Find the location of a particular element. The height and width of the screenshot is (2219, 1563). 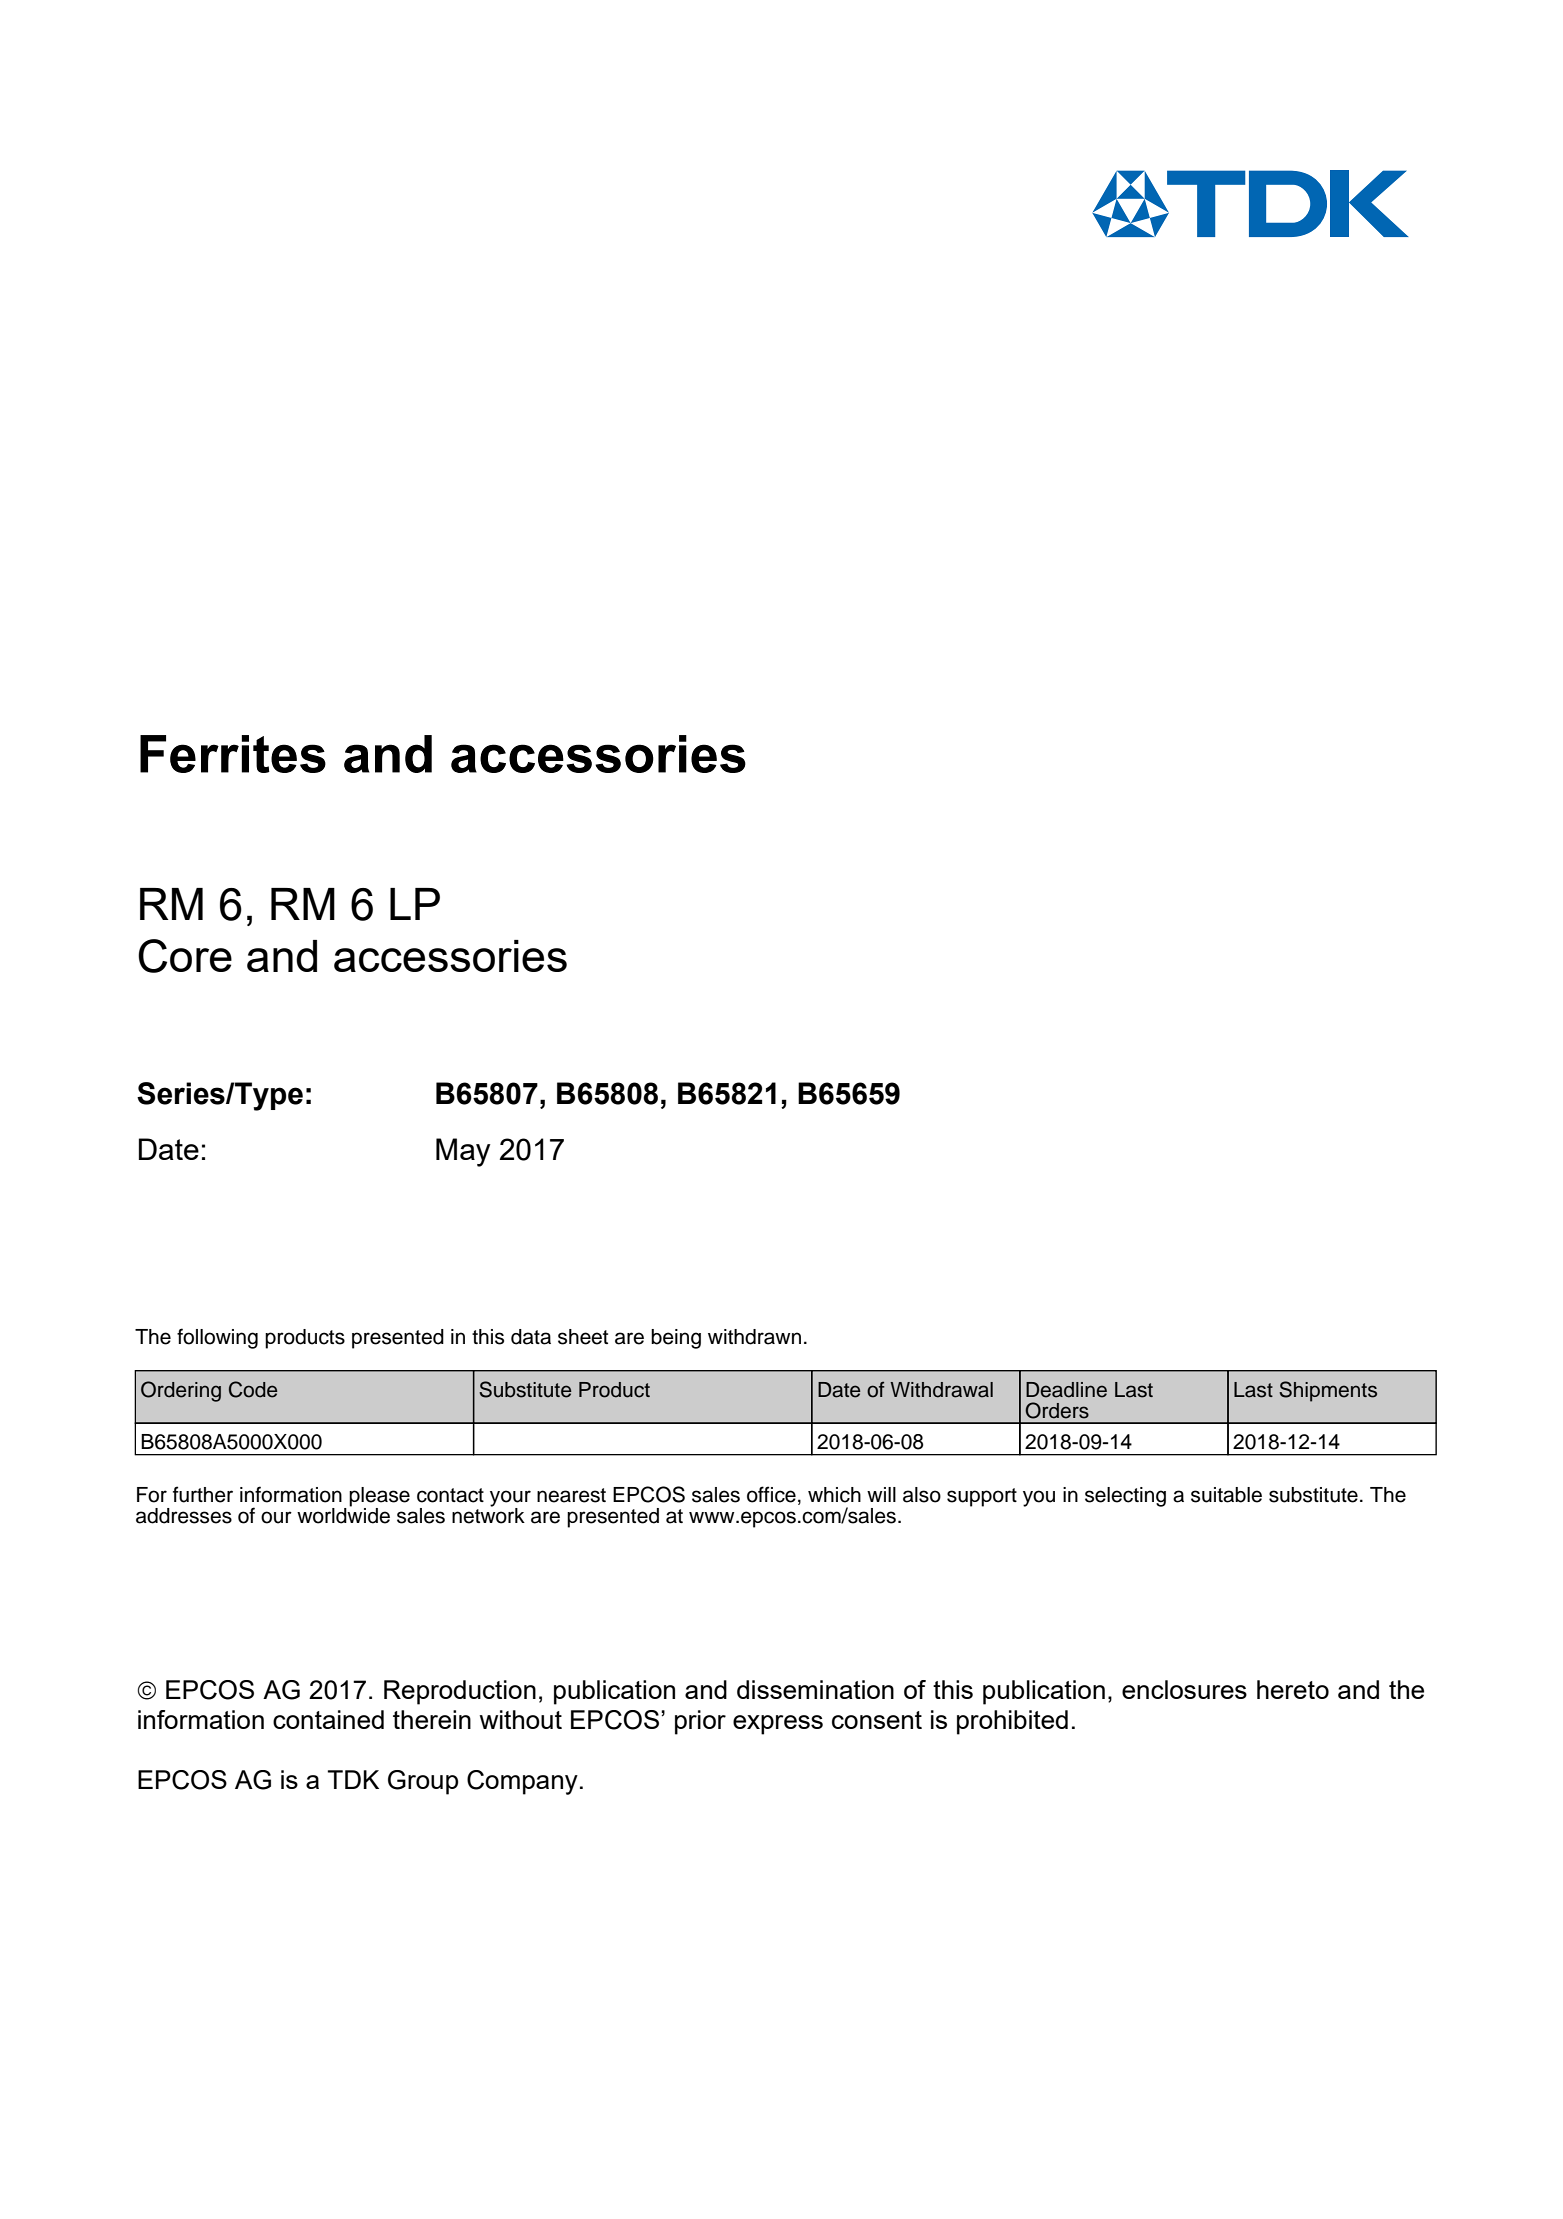

following is located at coordinates (217, 1338).
